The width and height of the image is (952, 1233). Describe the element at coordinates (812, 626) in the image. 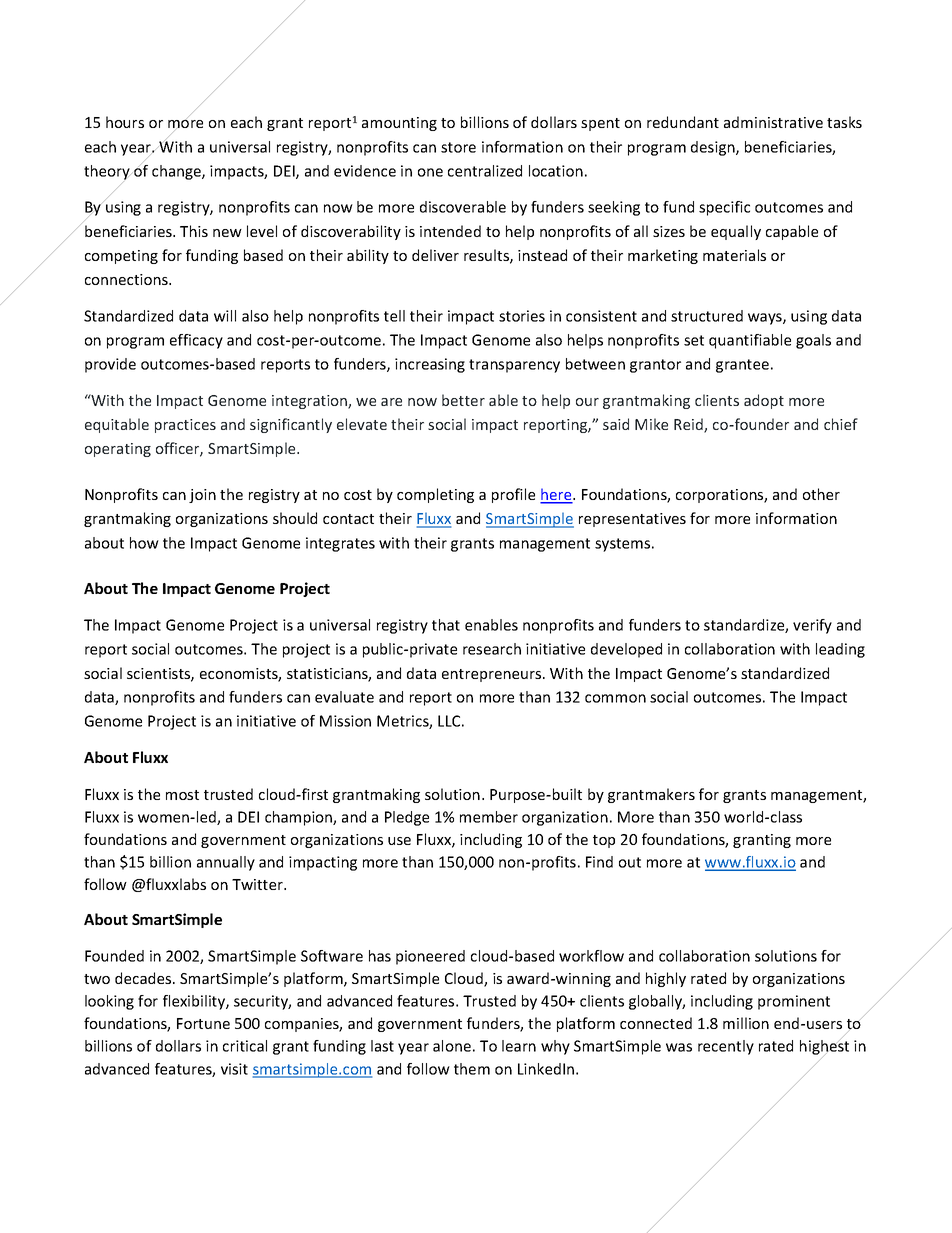

I see `verify` at that location.
